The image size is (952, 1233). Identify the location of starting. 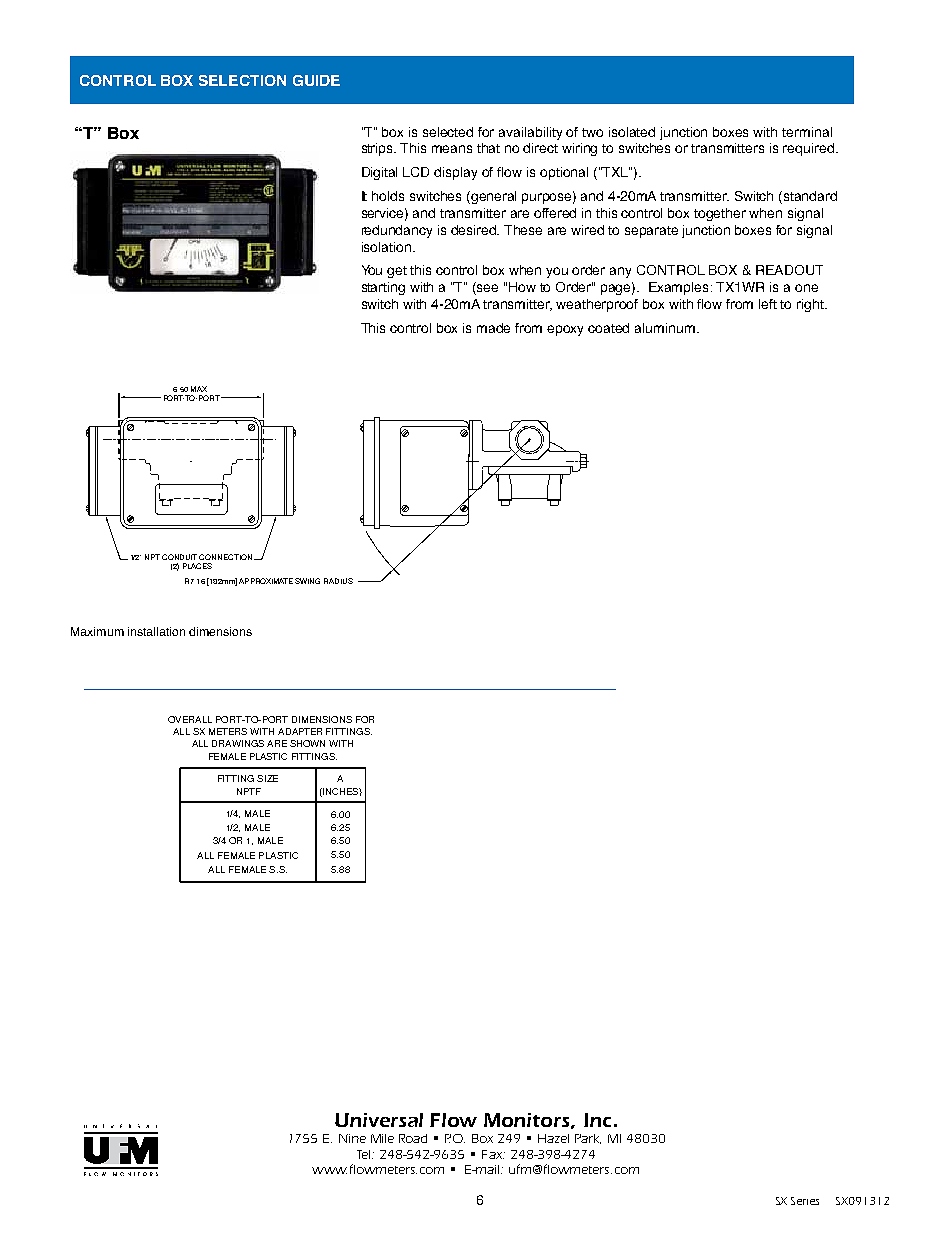
(383, 288).
